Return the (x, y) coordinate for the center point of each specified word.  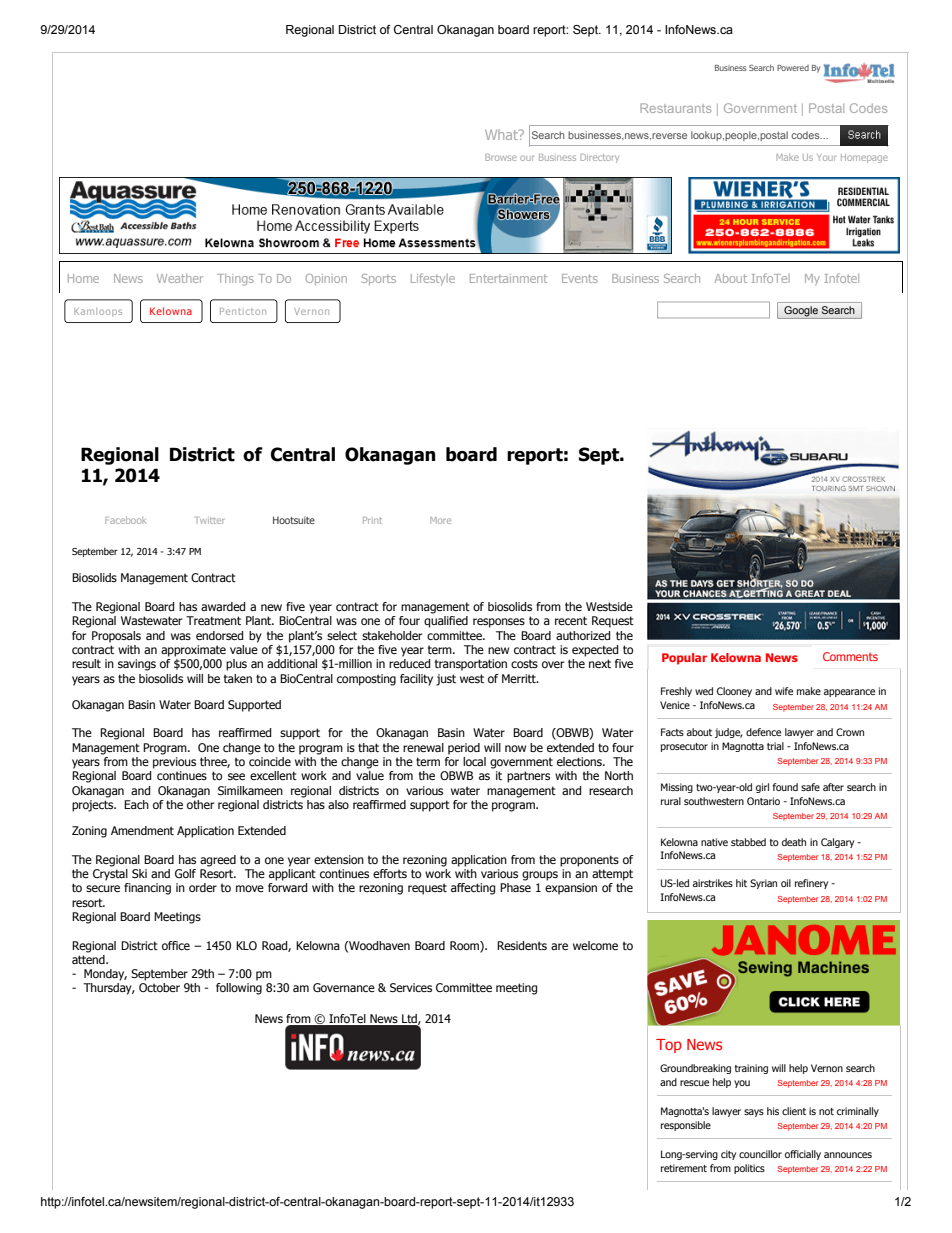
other (200, 803)
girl (762, 788)
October (159, 987)
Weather (180, 278)
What (502, 134)
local (474, 761)
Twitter (210, 520)
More (440, 520)
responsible (686, 1126)
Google (801, 311)
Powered (793, 68)
